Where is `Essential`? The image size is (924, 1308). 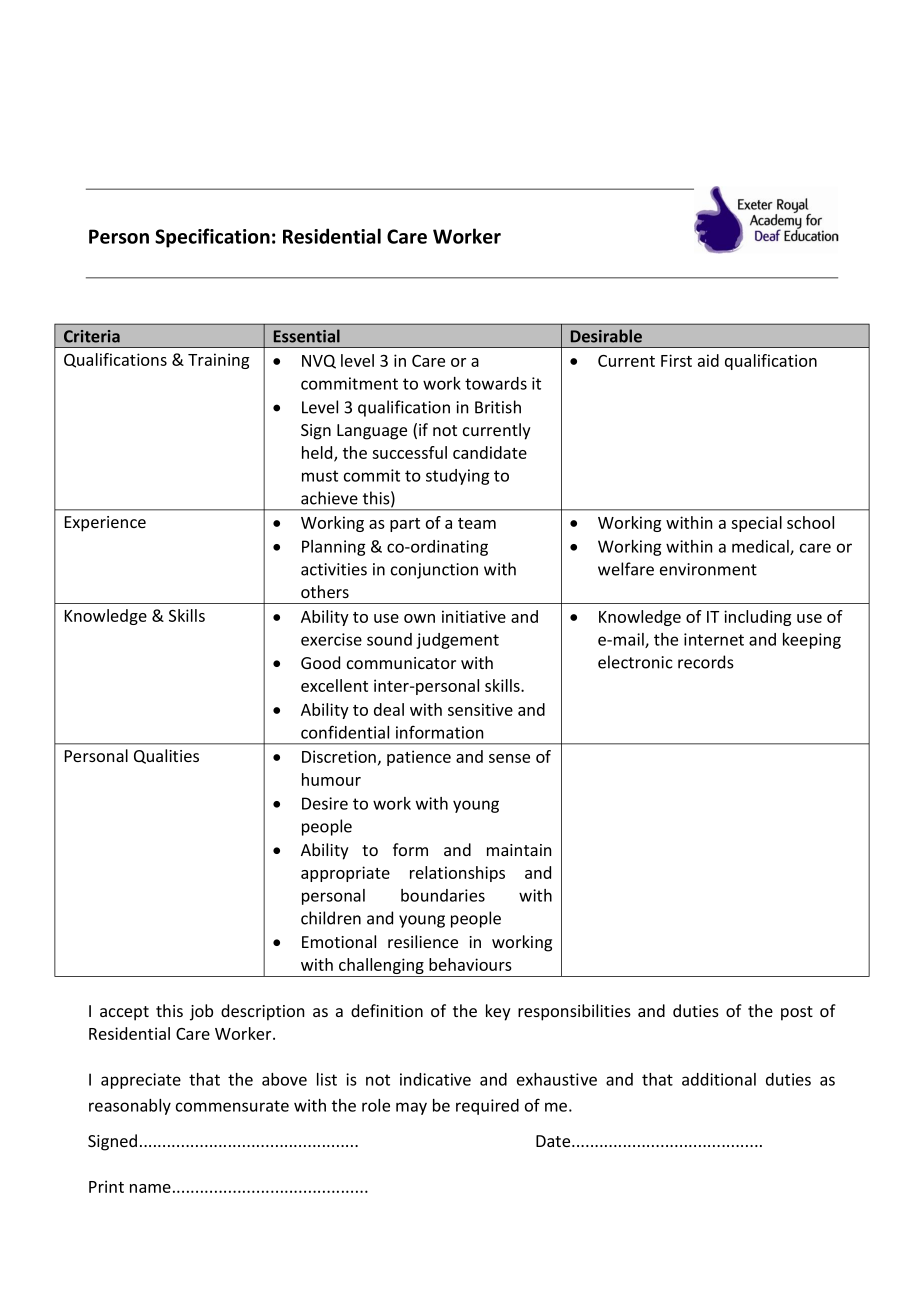
Essential is located at coordinates (307, 336).
